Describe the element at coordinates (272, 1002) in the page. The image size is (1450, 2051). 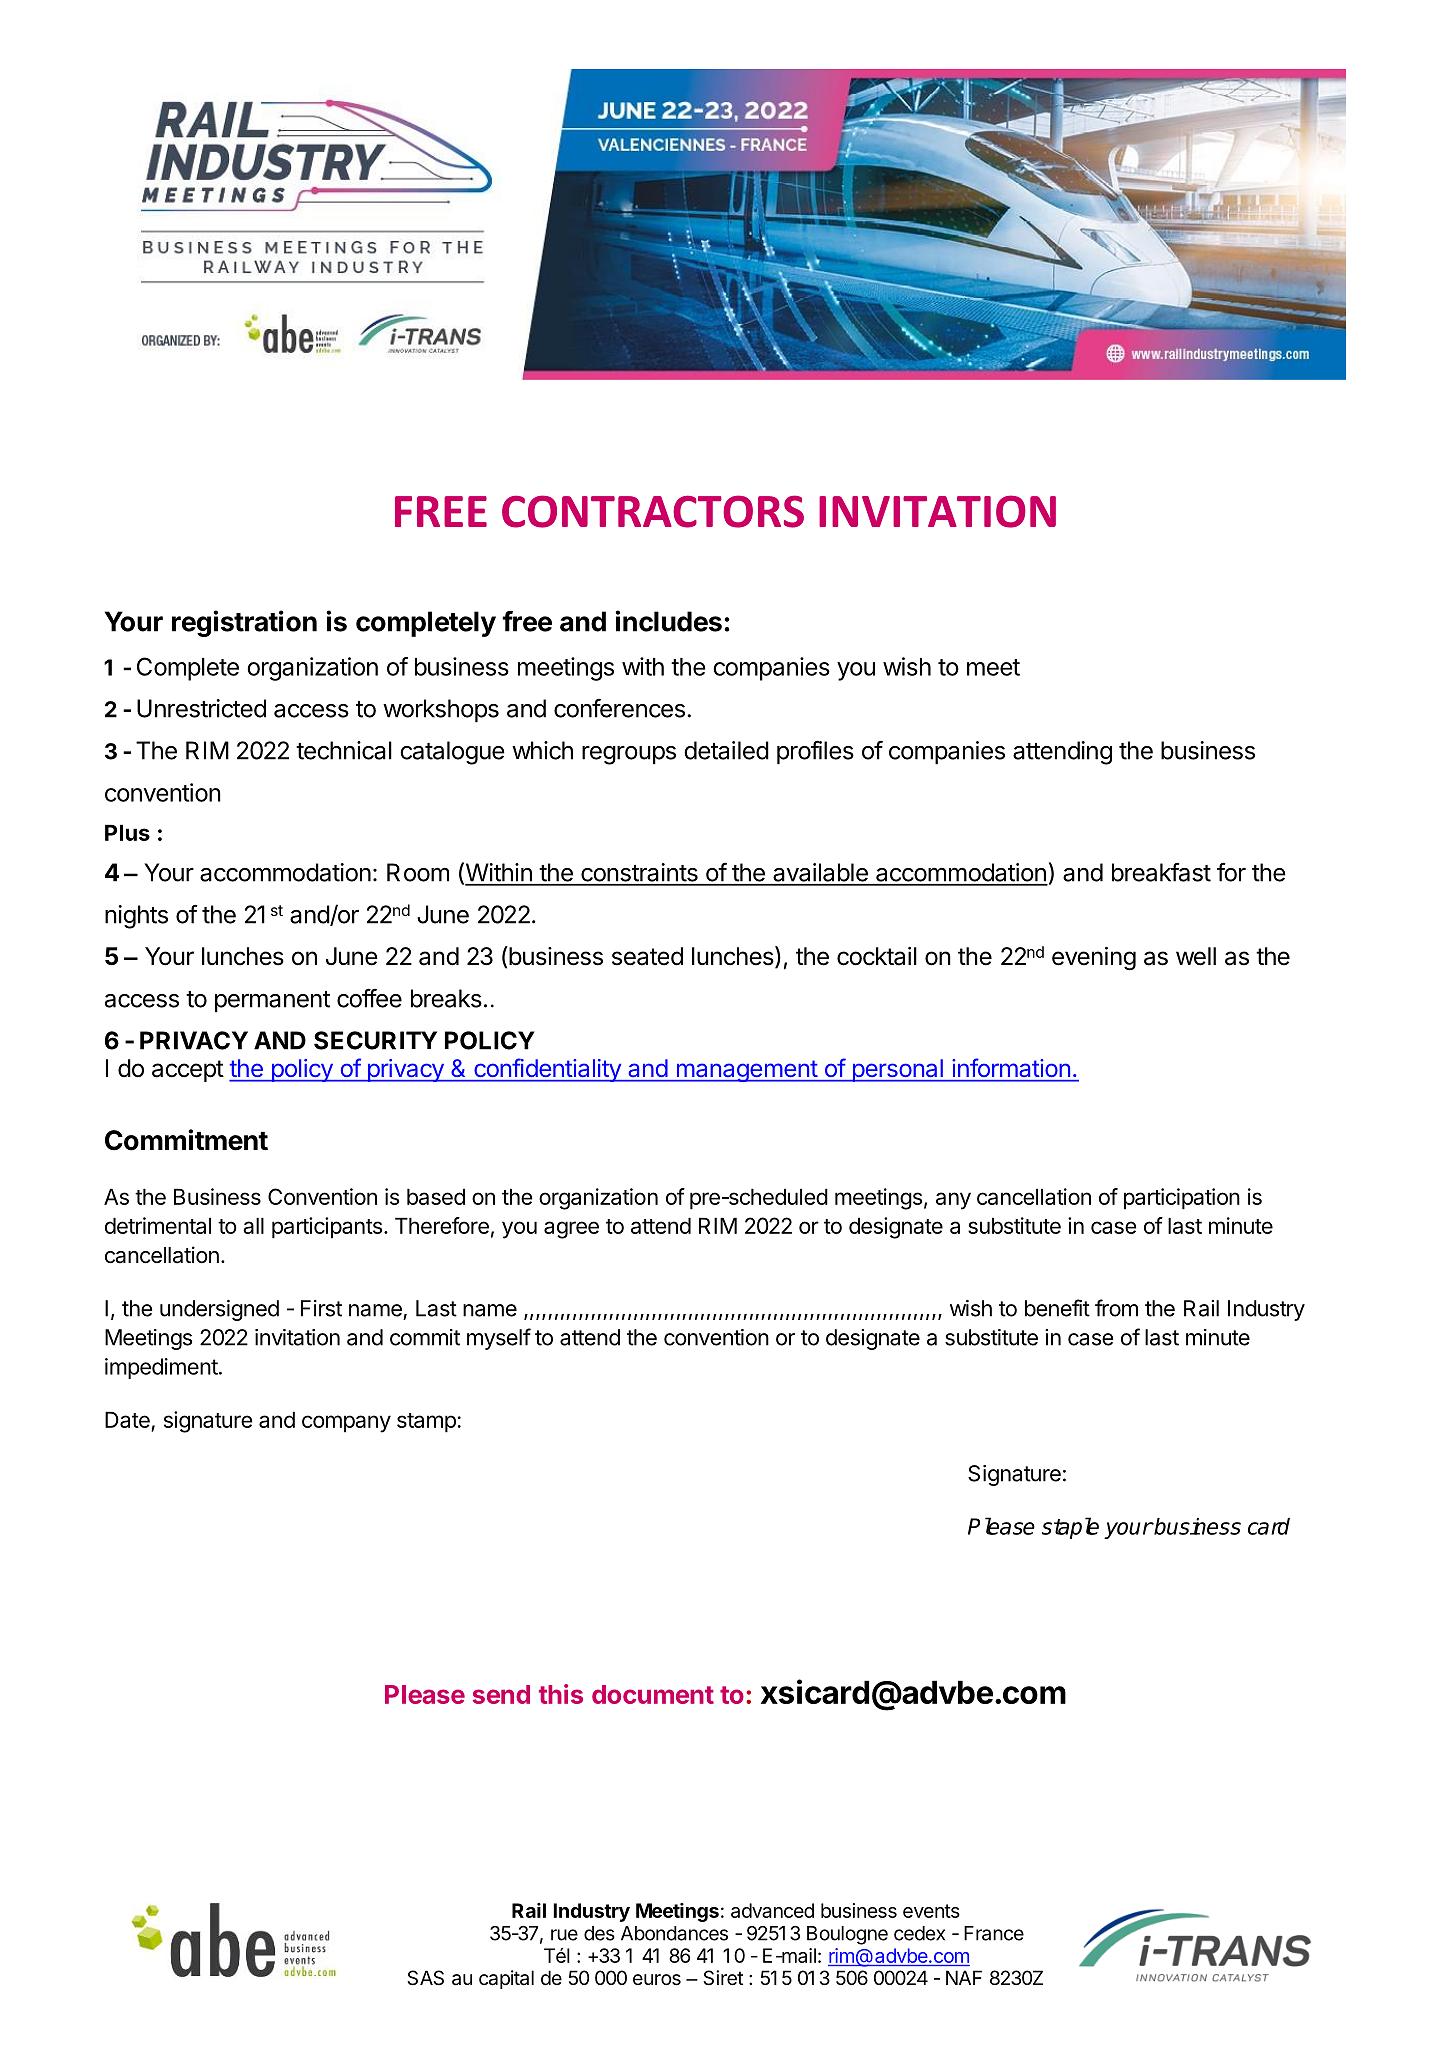
I see `permanent` at that location.
